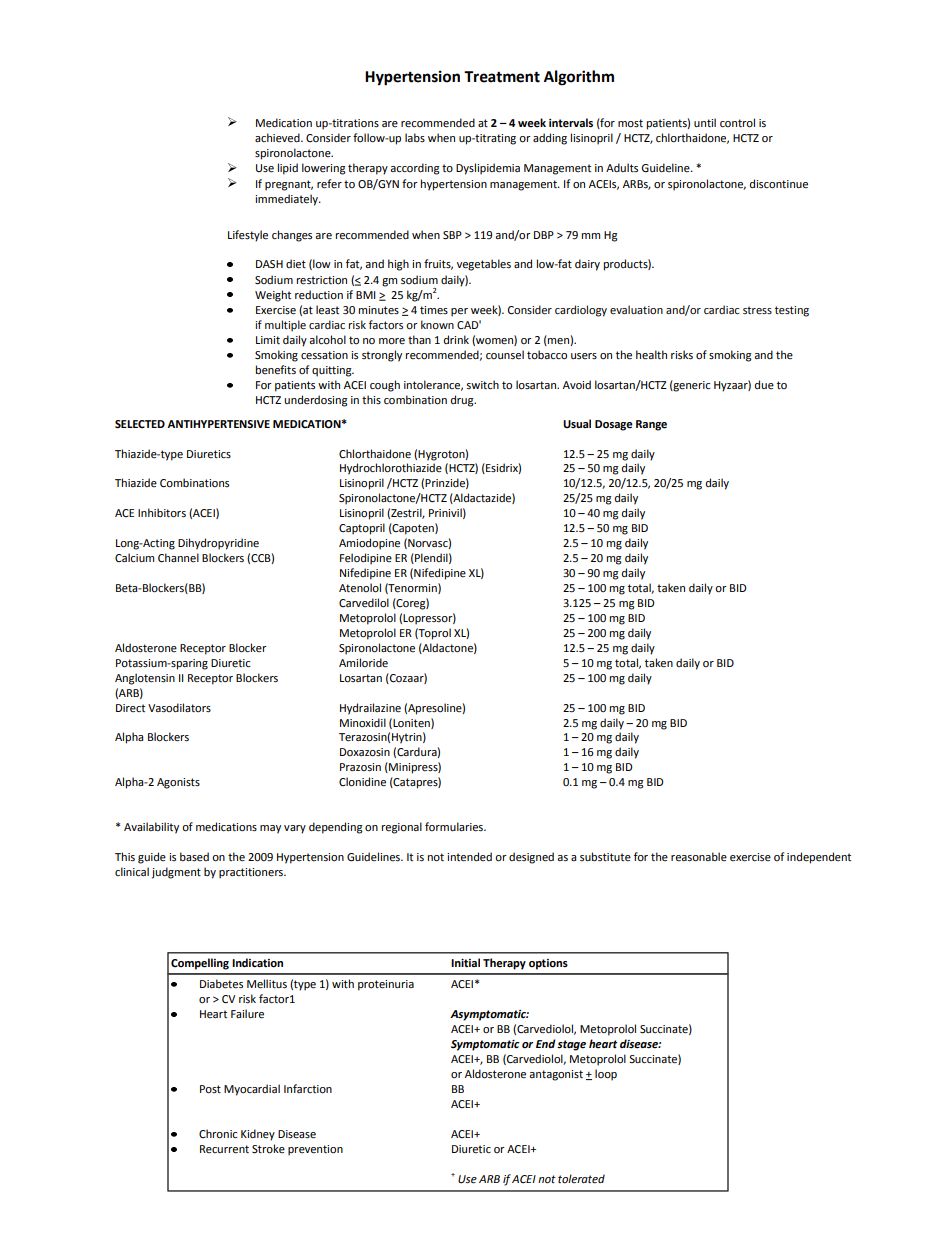 The height and width of the image is (1233, 952). What do you see at coordinates (276, 370) in the image?
I see `benefits` at bounding box center [276, 370].
